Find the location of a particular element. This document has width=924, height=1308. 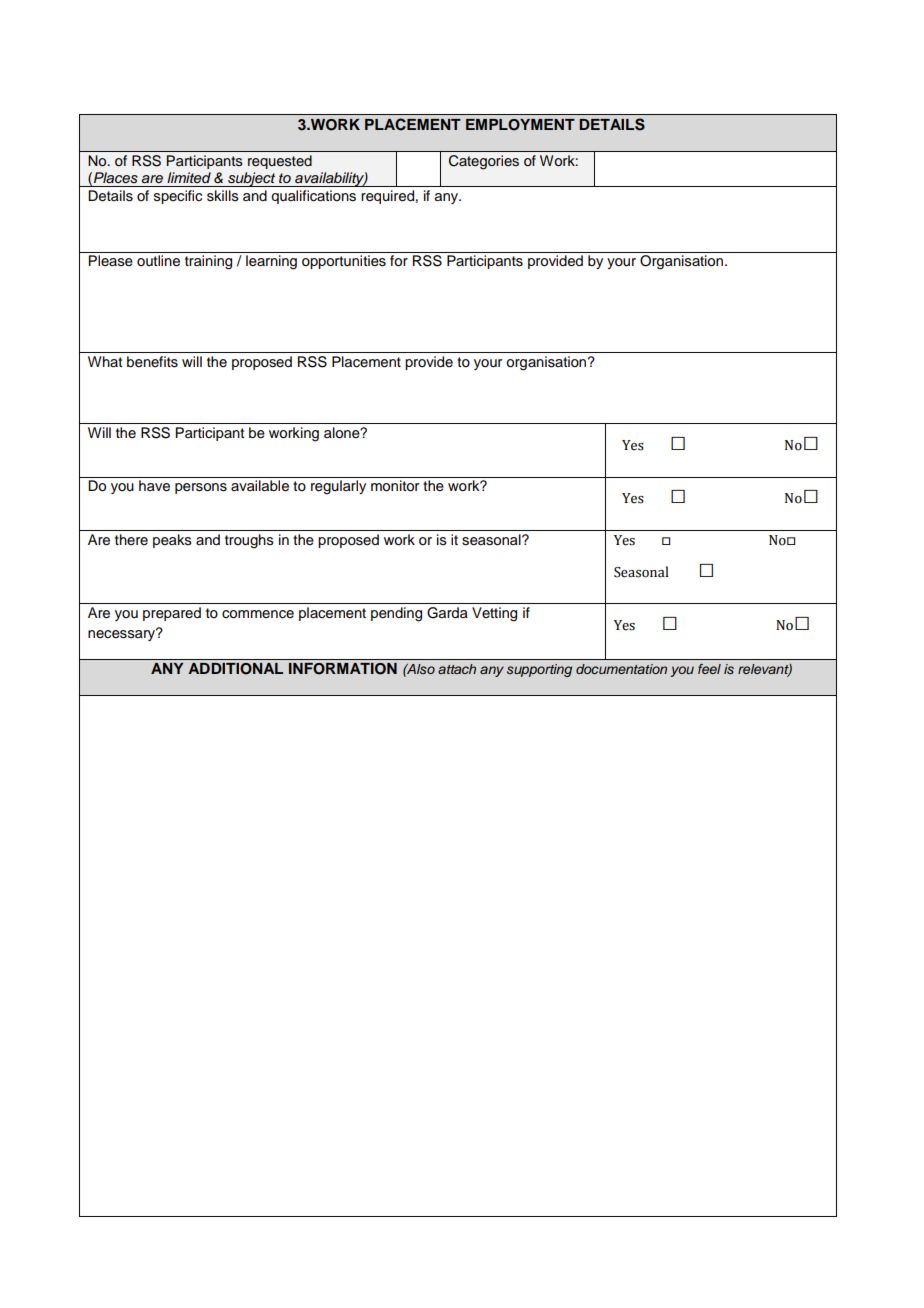

ADDITIONAL is located at coordinates (235, 669).
